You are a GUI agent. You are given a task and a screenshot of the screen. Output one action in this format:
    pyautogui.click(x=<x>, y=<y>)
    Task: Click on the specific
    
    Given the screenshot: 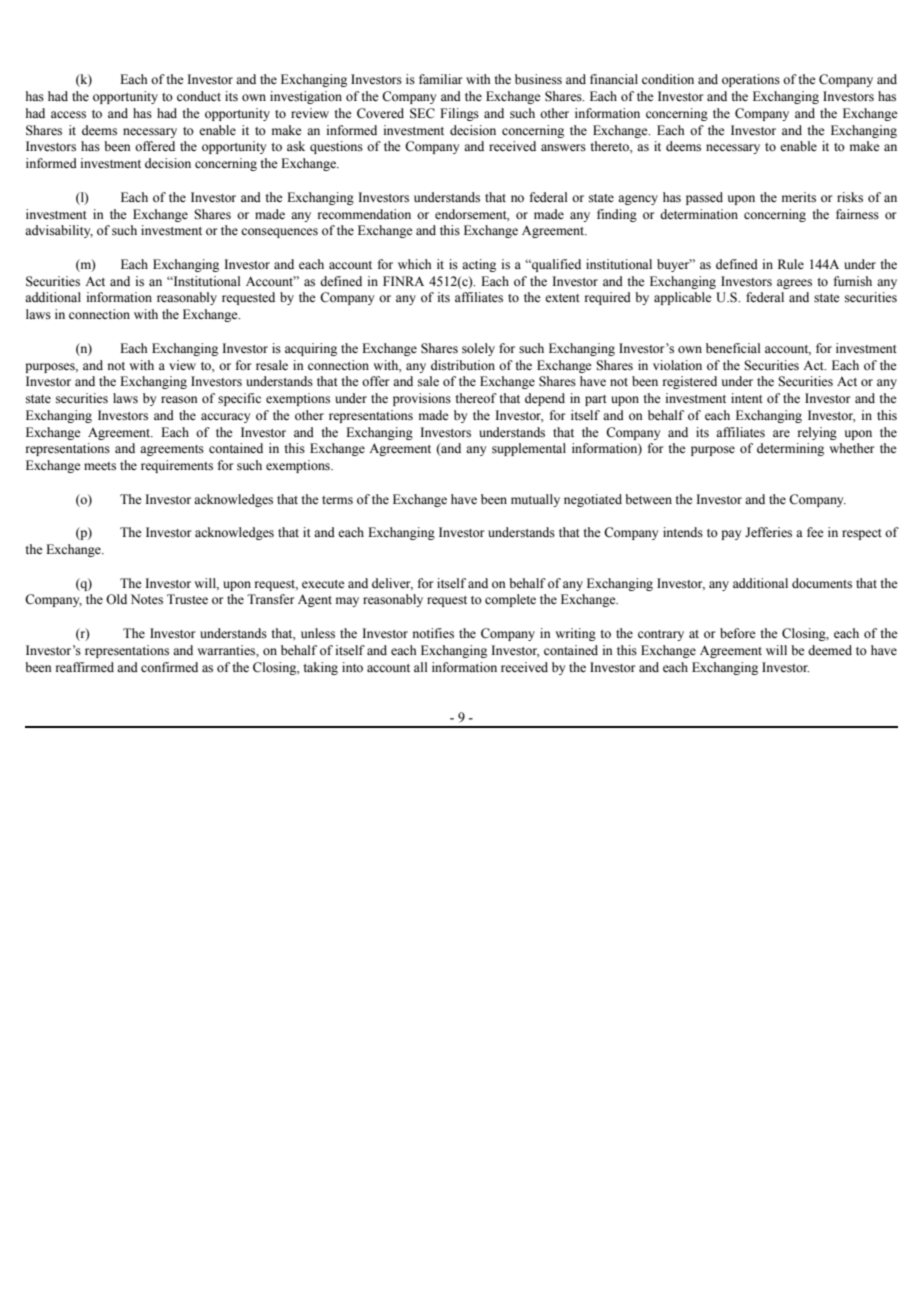 What is the action you would take?
    pyautogui.click(x=239, y=399)
